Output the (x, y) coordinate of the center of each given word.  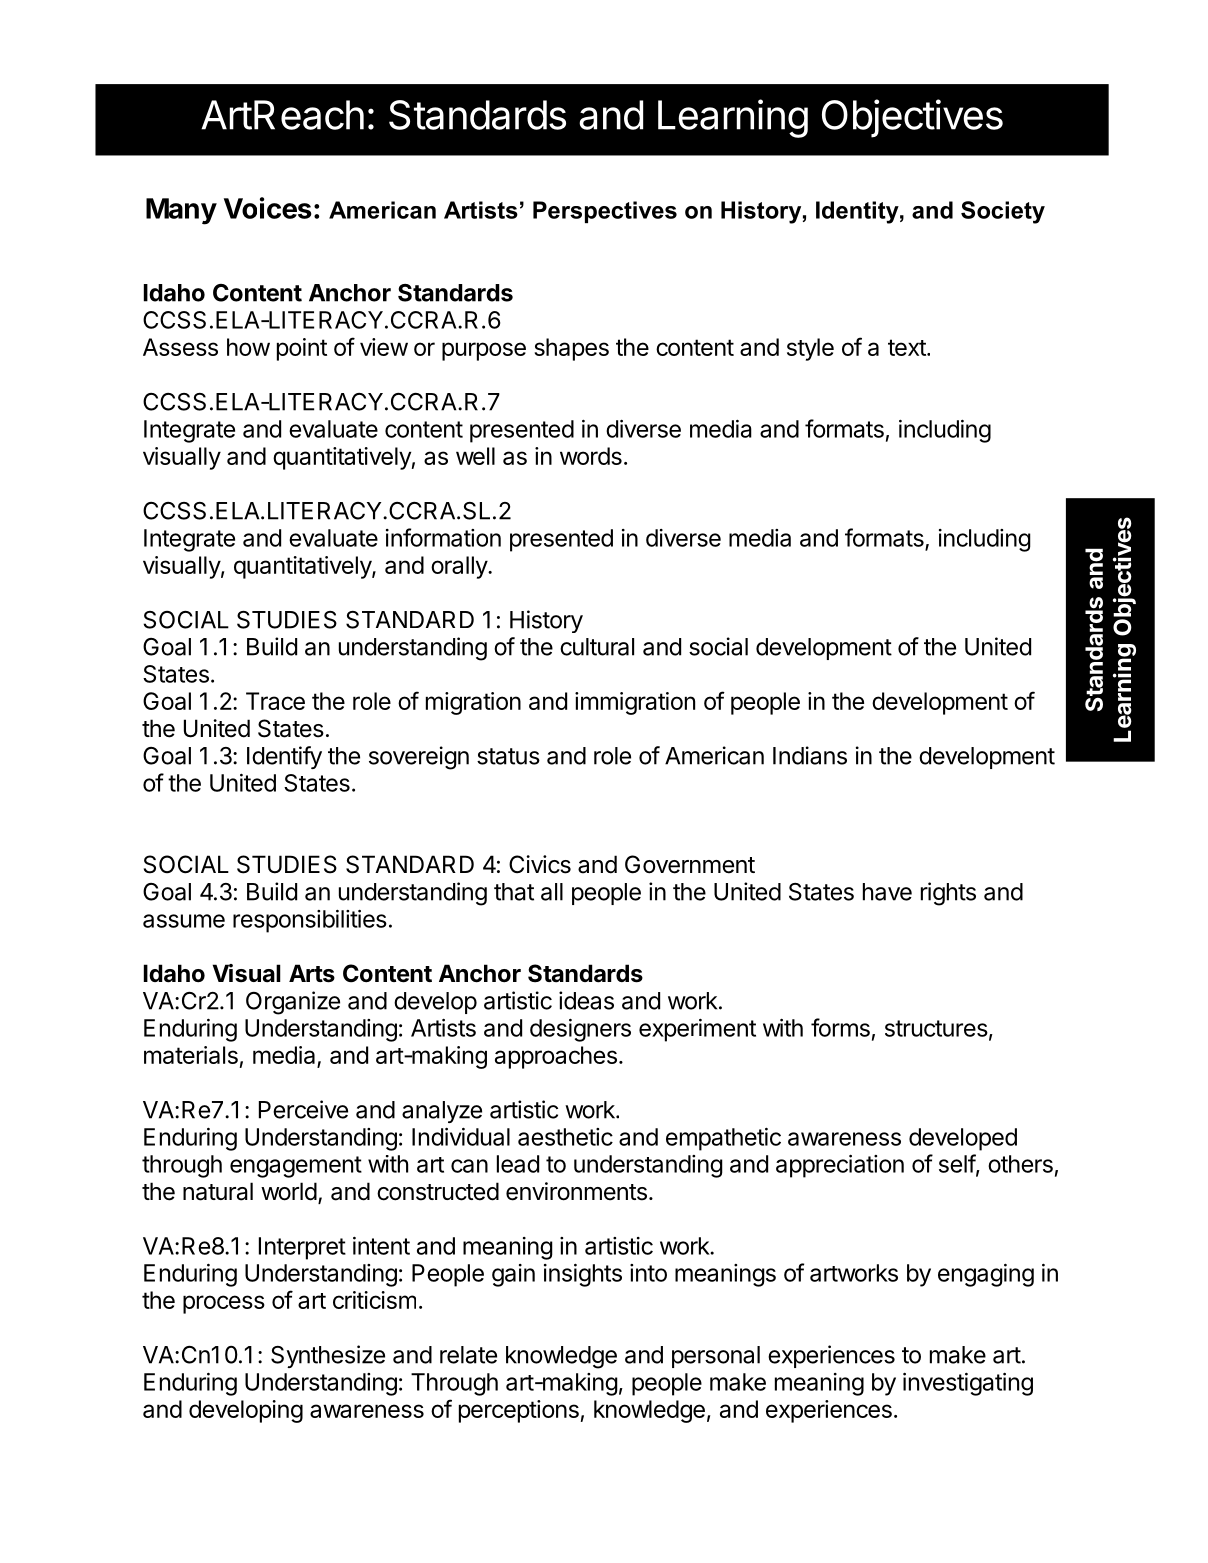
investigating (968, 1384)
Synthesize (328, 1356)
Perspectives (605, 212)
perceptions (519, 1411)
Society (1003, 212)
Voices (268, 208)
